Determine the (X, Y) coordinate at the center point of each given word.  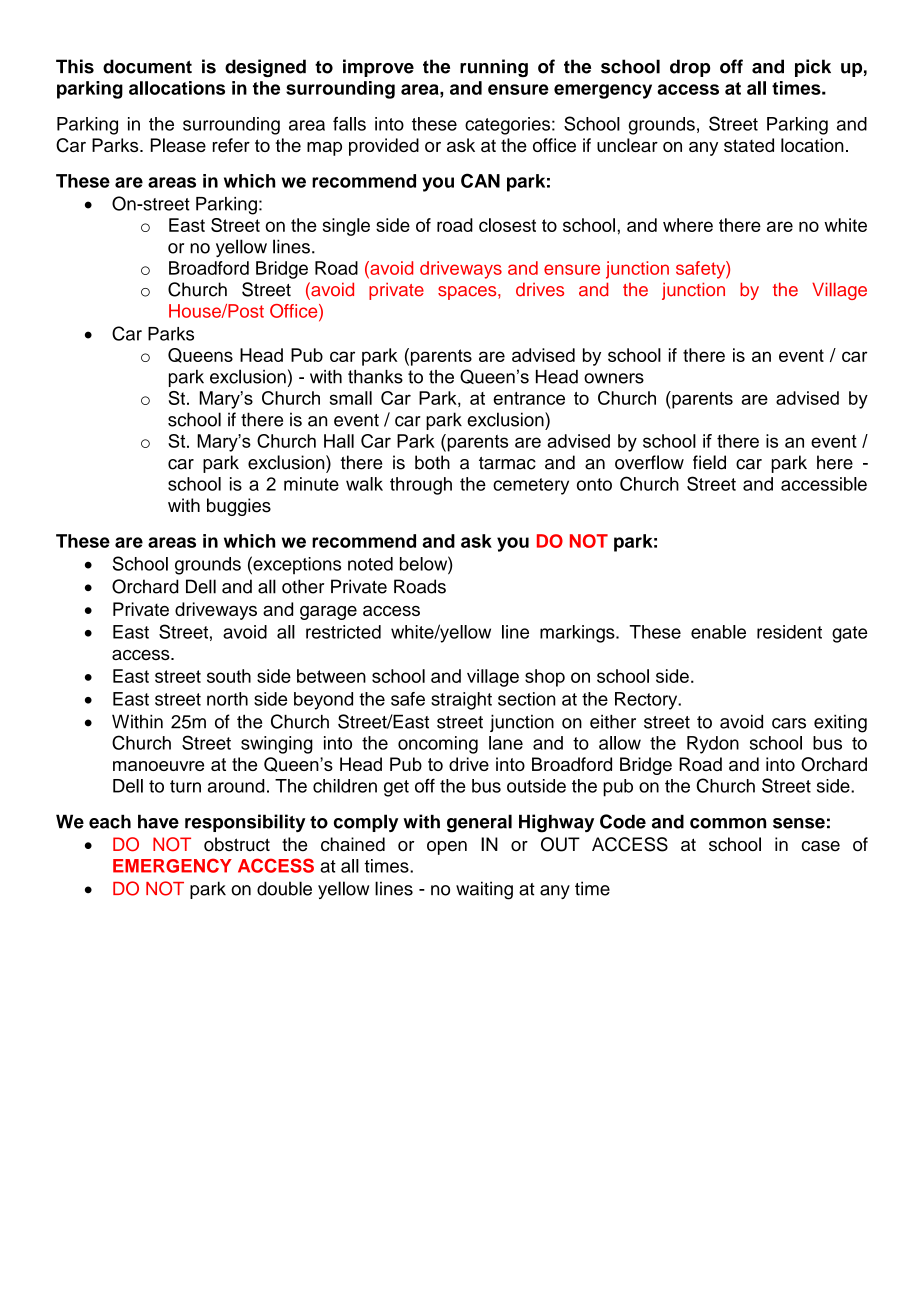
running (494, 68)
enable (718, 632)
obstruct (237, 844)
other (303, 586)
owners (614, 378)
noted (370, 564)
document (147, 66)
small (351, 398)
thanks (375, 377)
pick (813, 68)
